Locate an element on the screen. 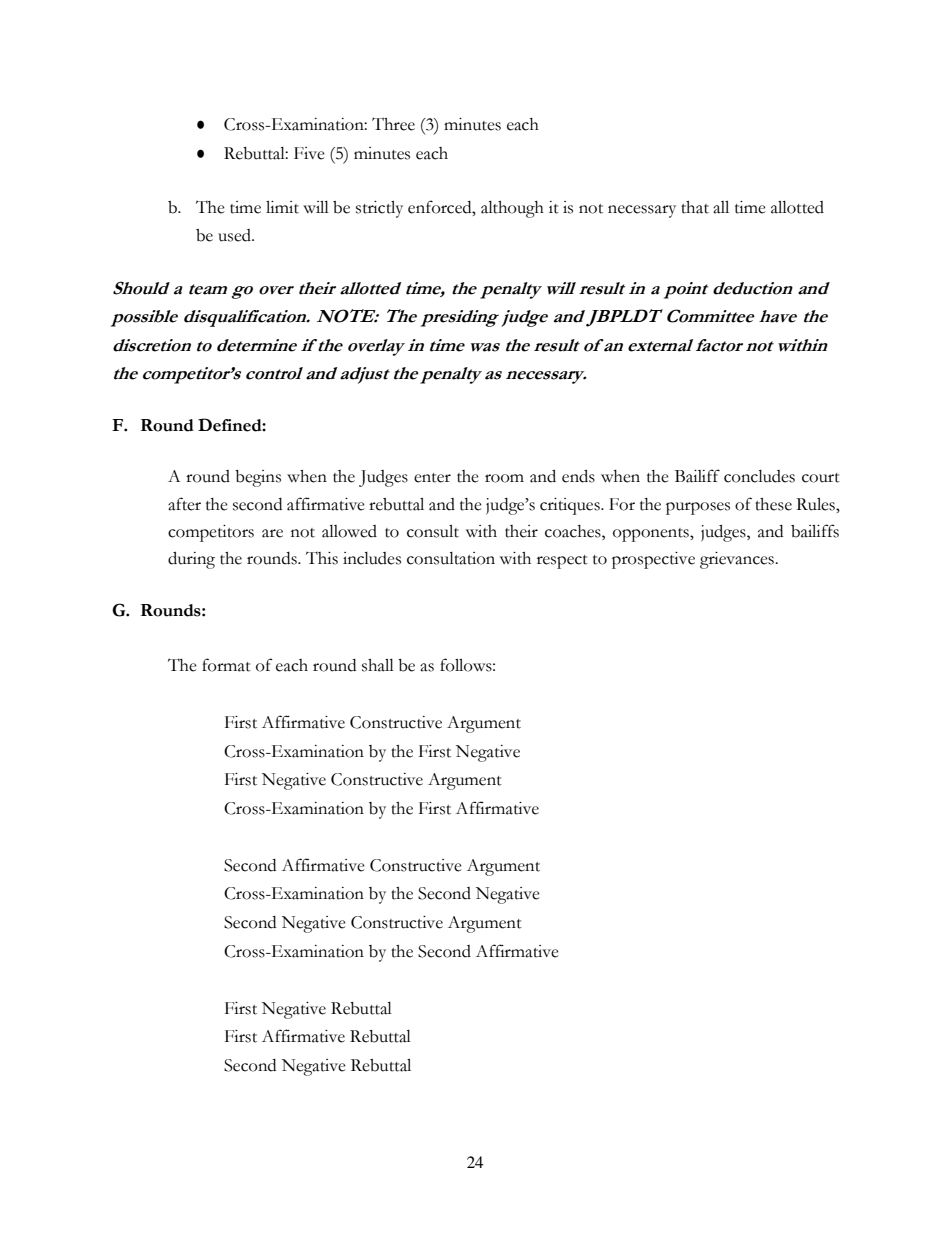 This screenshot has height=1233, width=952. strictly is located at coordinates (379, 209).
